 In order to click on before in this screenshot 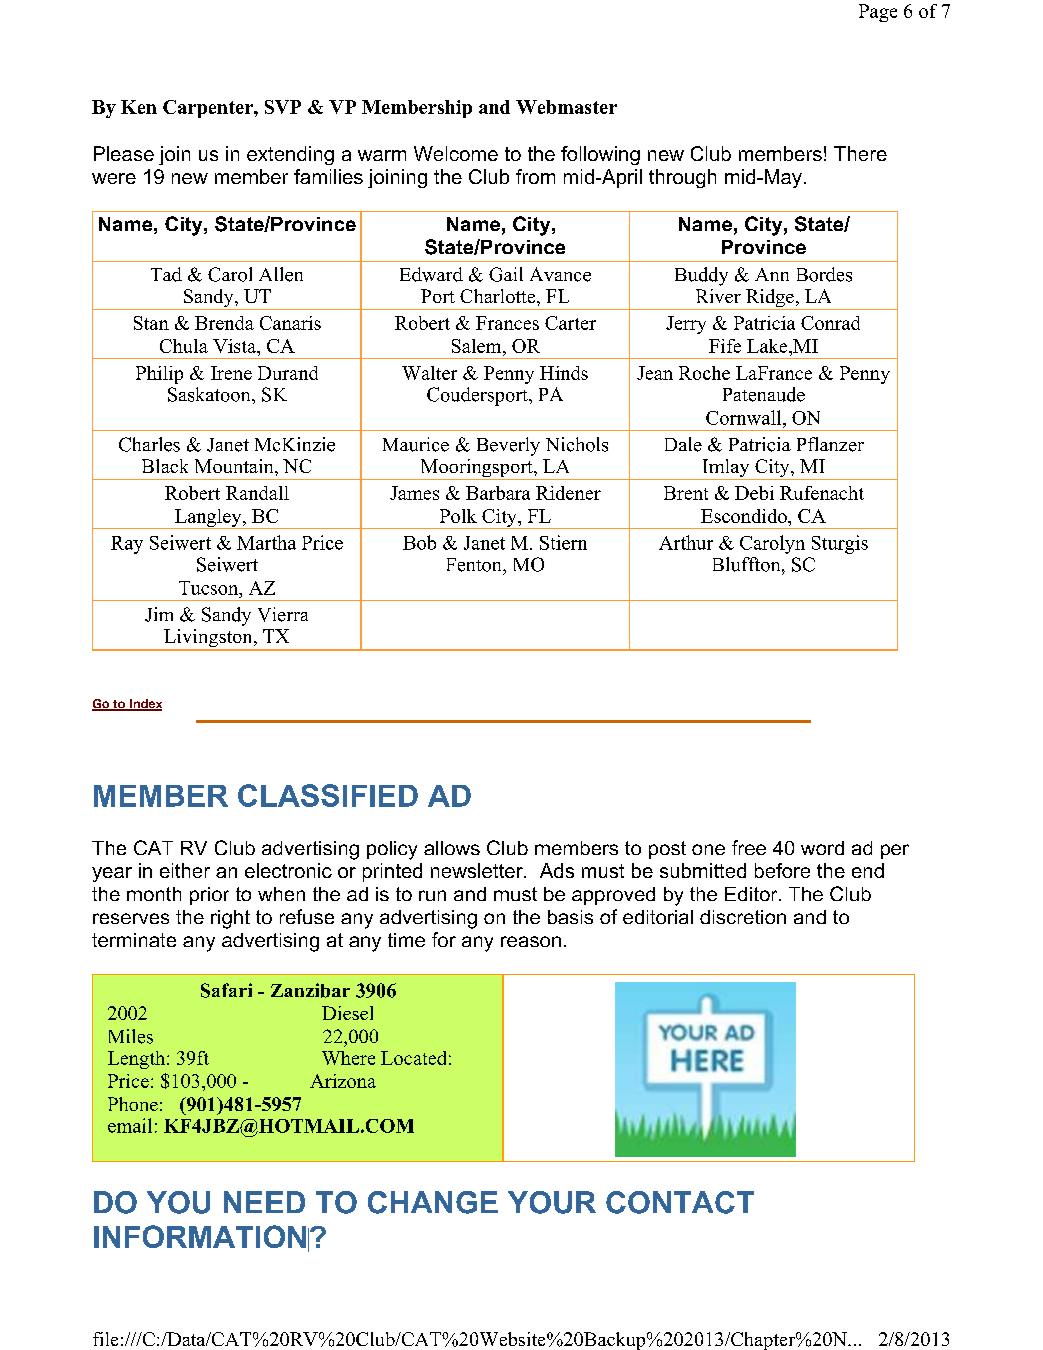, I will do `click(782, 870)`.
